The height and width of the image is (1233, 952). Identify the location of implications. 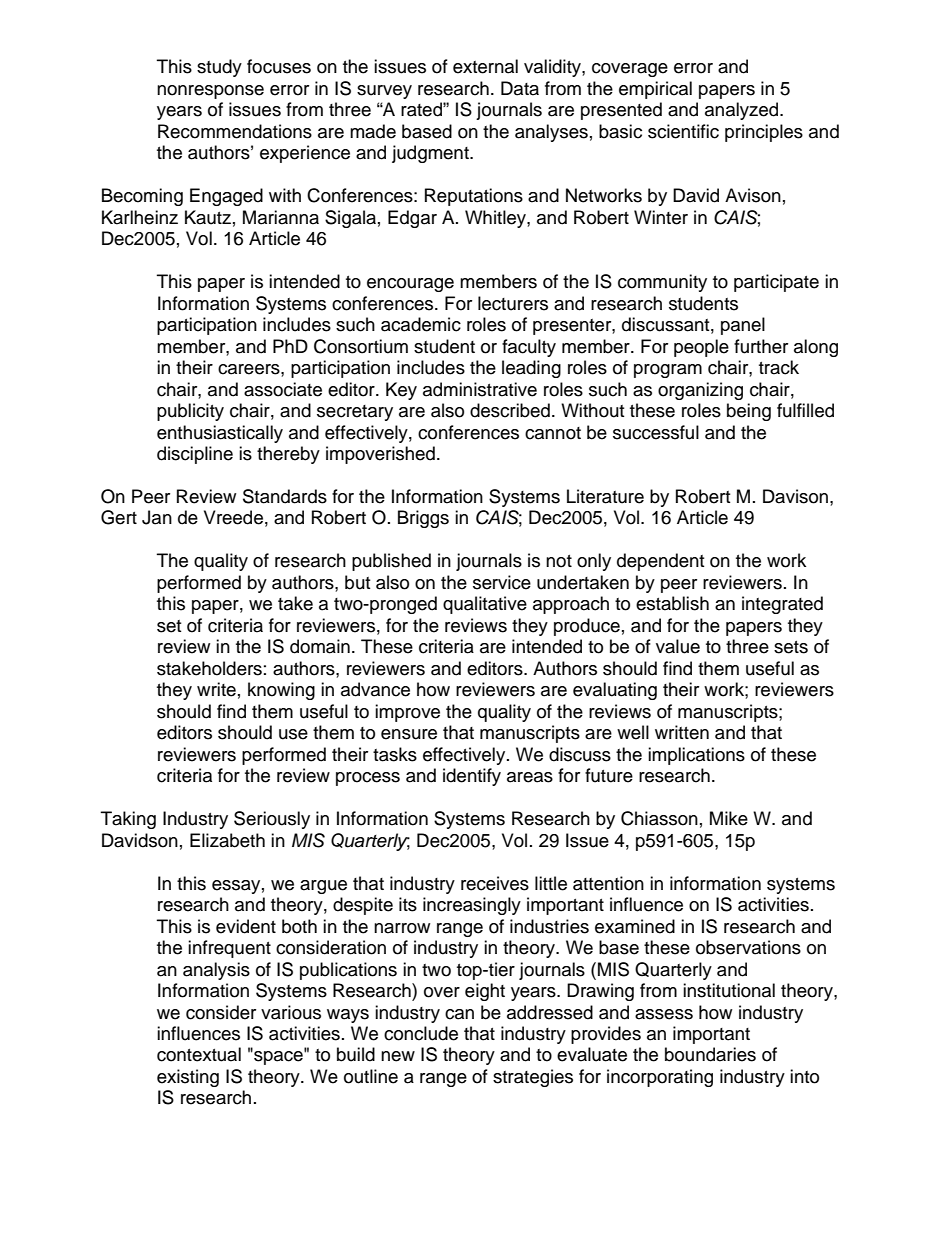
(696, 756).
